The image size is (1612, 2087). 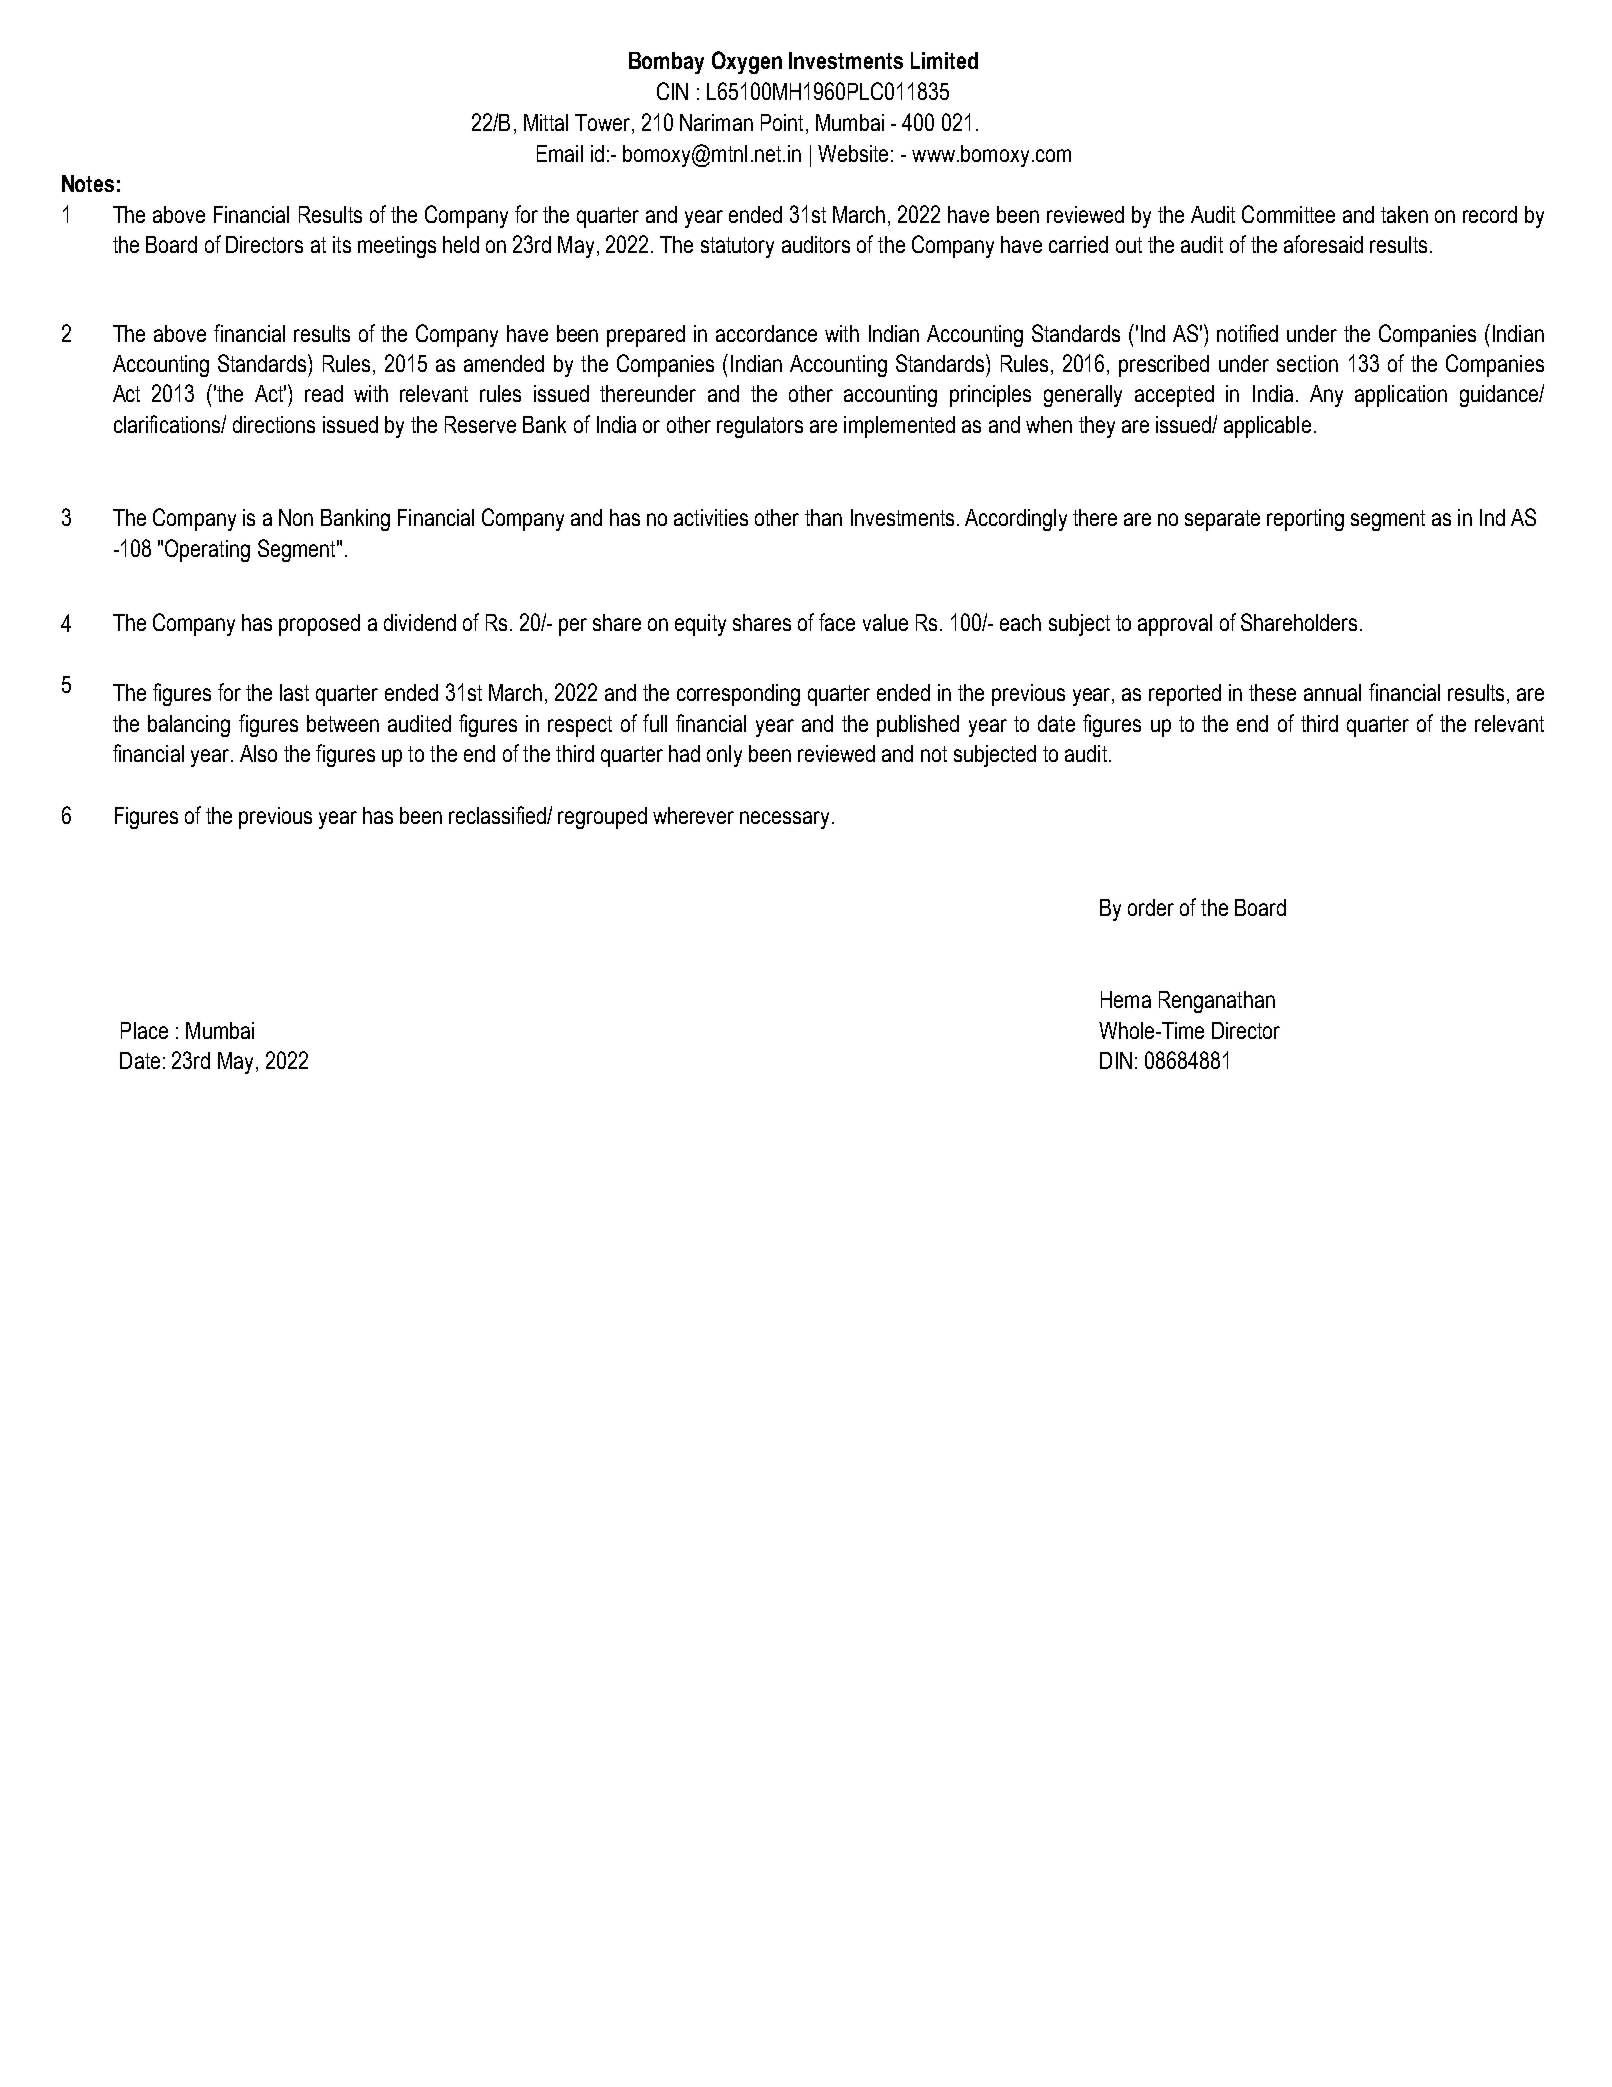 What do you see at coordinates (1332, 692) in the document?
I see `annual` at bounding box center [1332, 692].
